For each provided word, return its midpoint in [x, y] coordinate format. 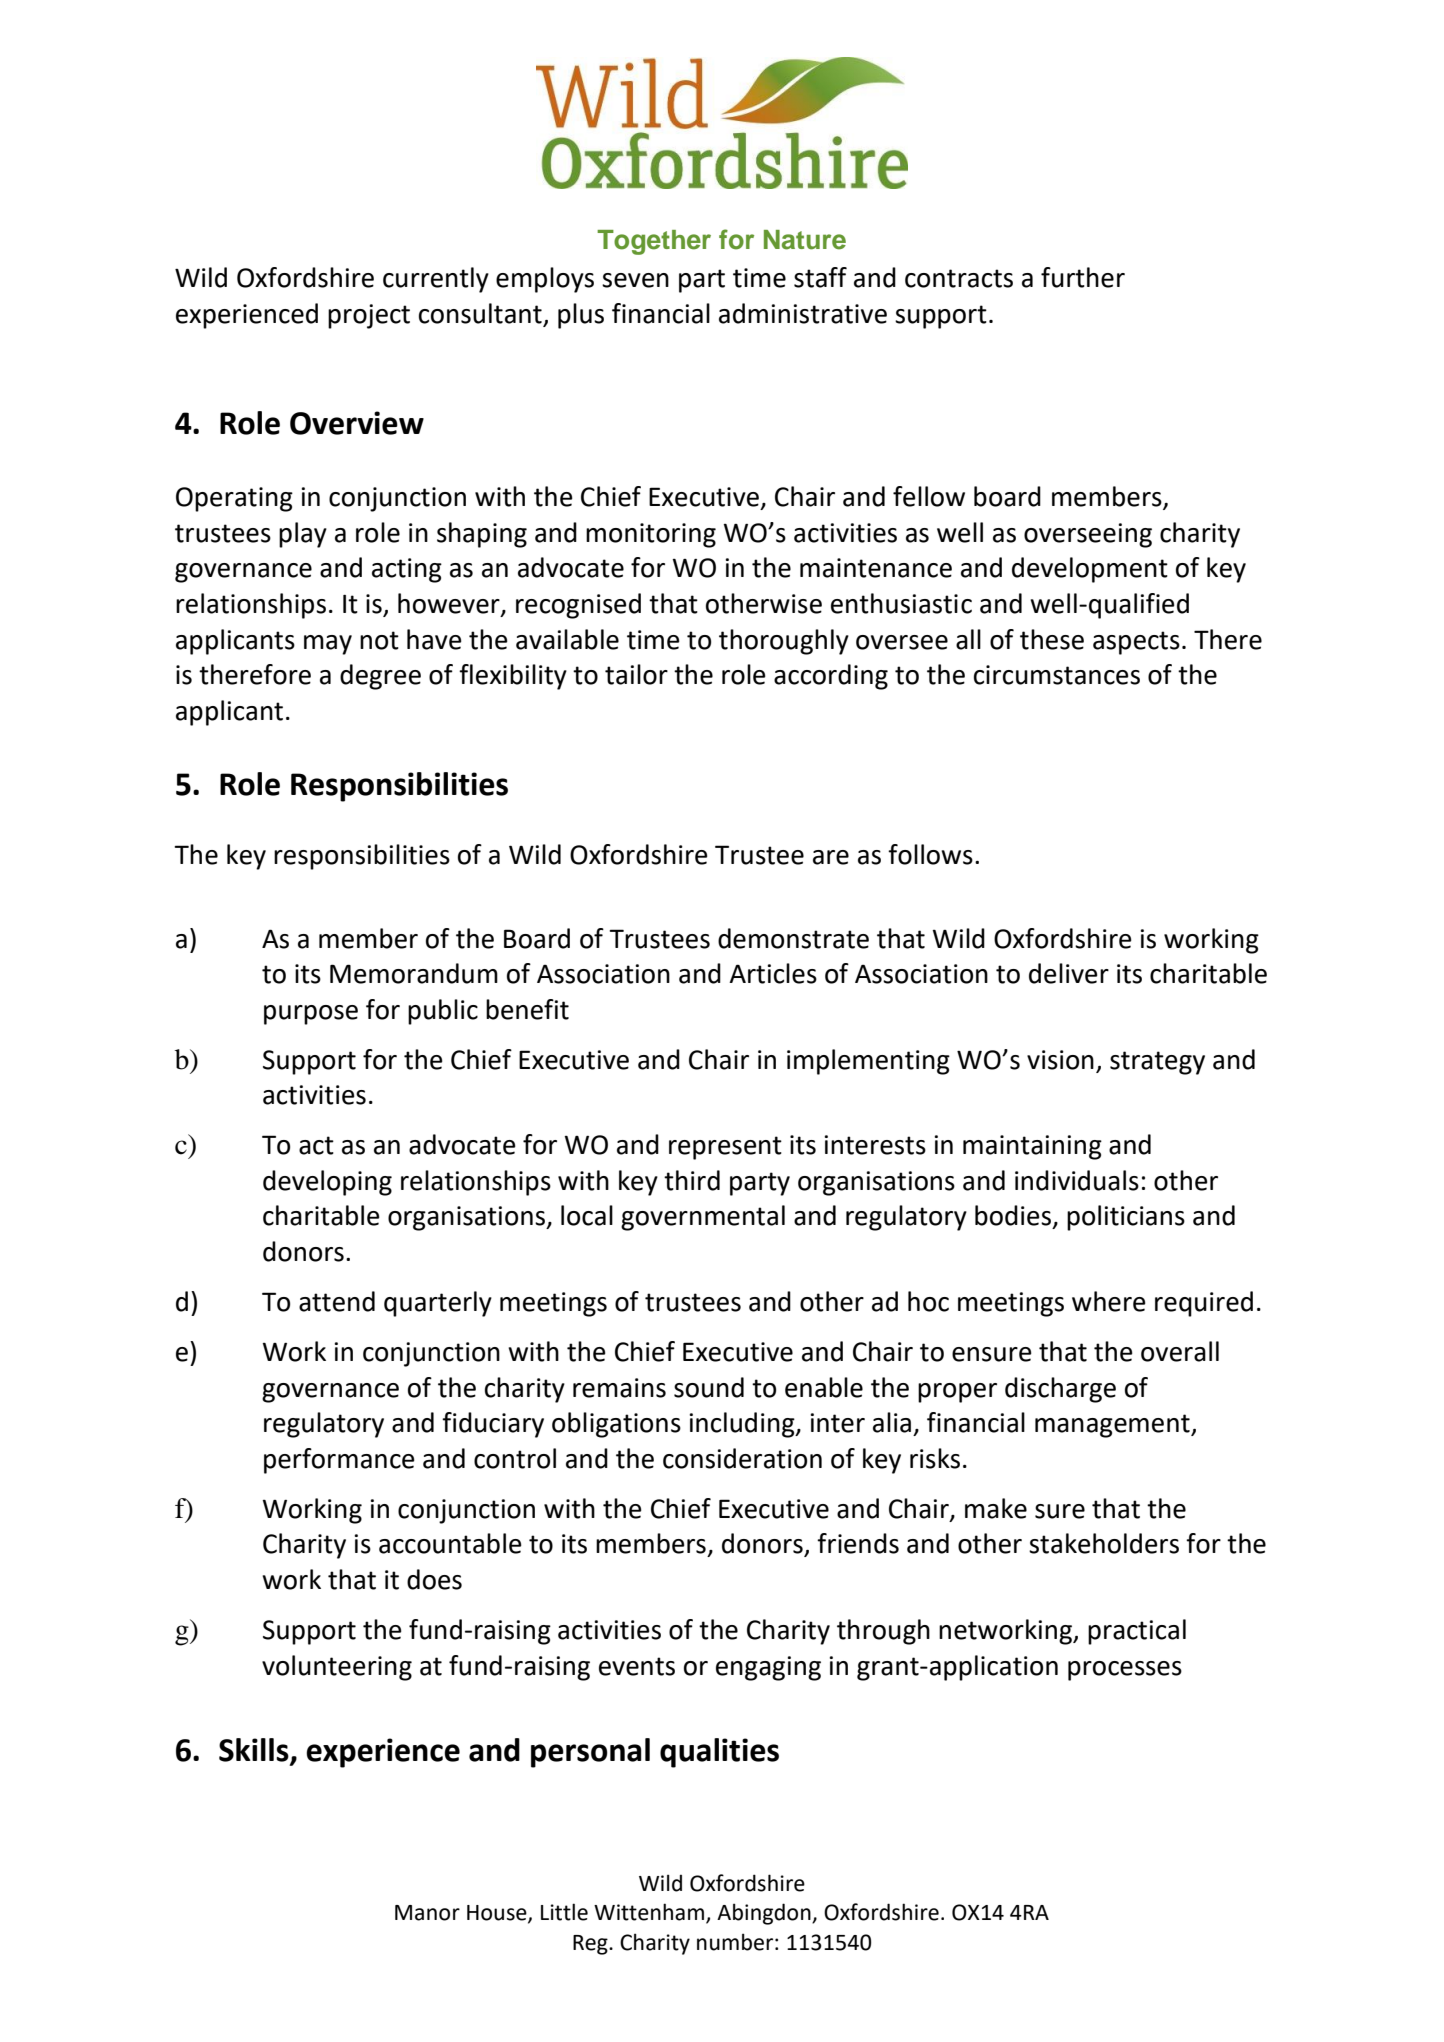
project [369, 316]
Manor [427, 1913]
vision [1060, 1060]
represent [725, 1148]
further [1083, 277]
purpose [311, 1015]
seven [635, 280]
